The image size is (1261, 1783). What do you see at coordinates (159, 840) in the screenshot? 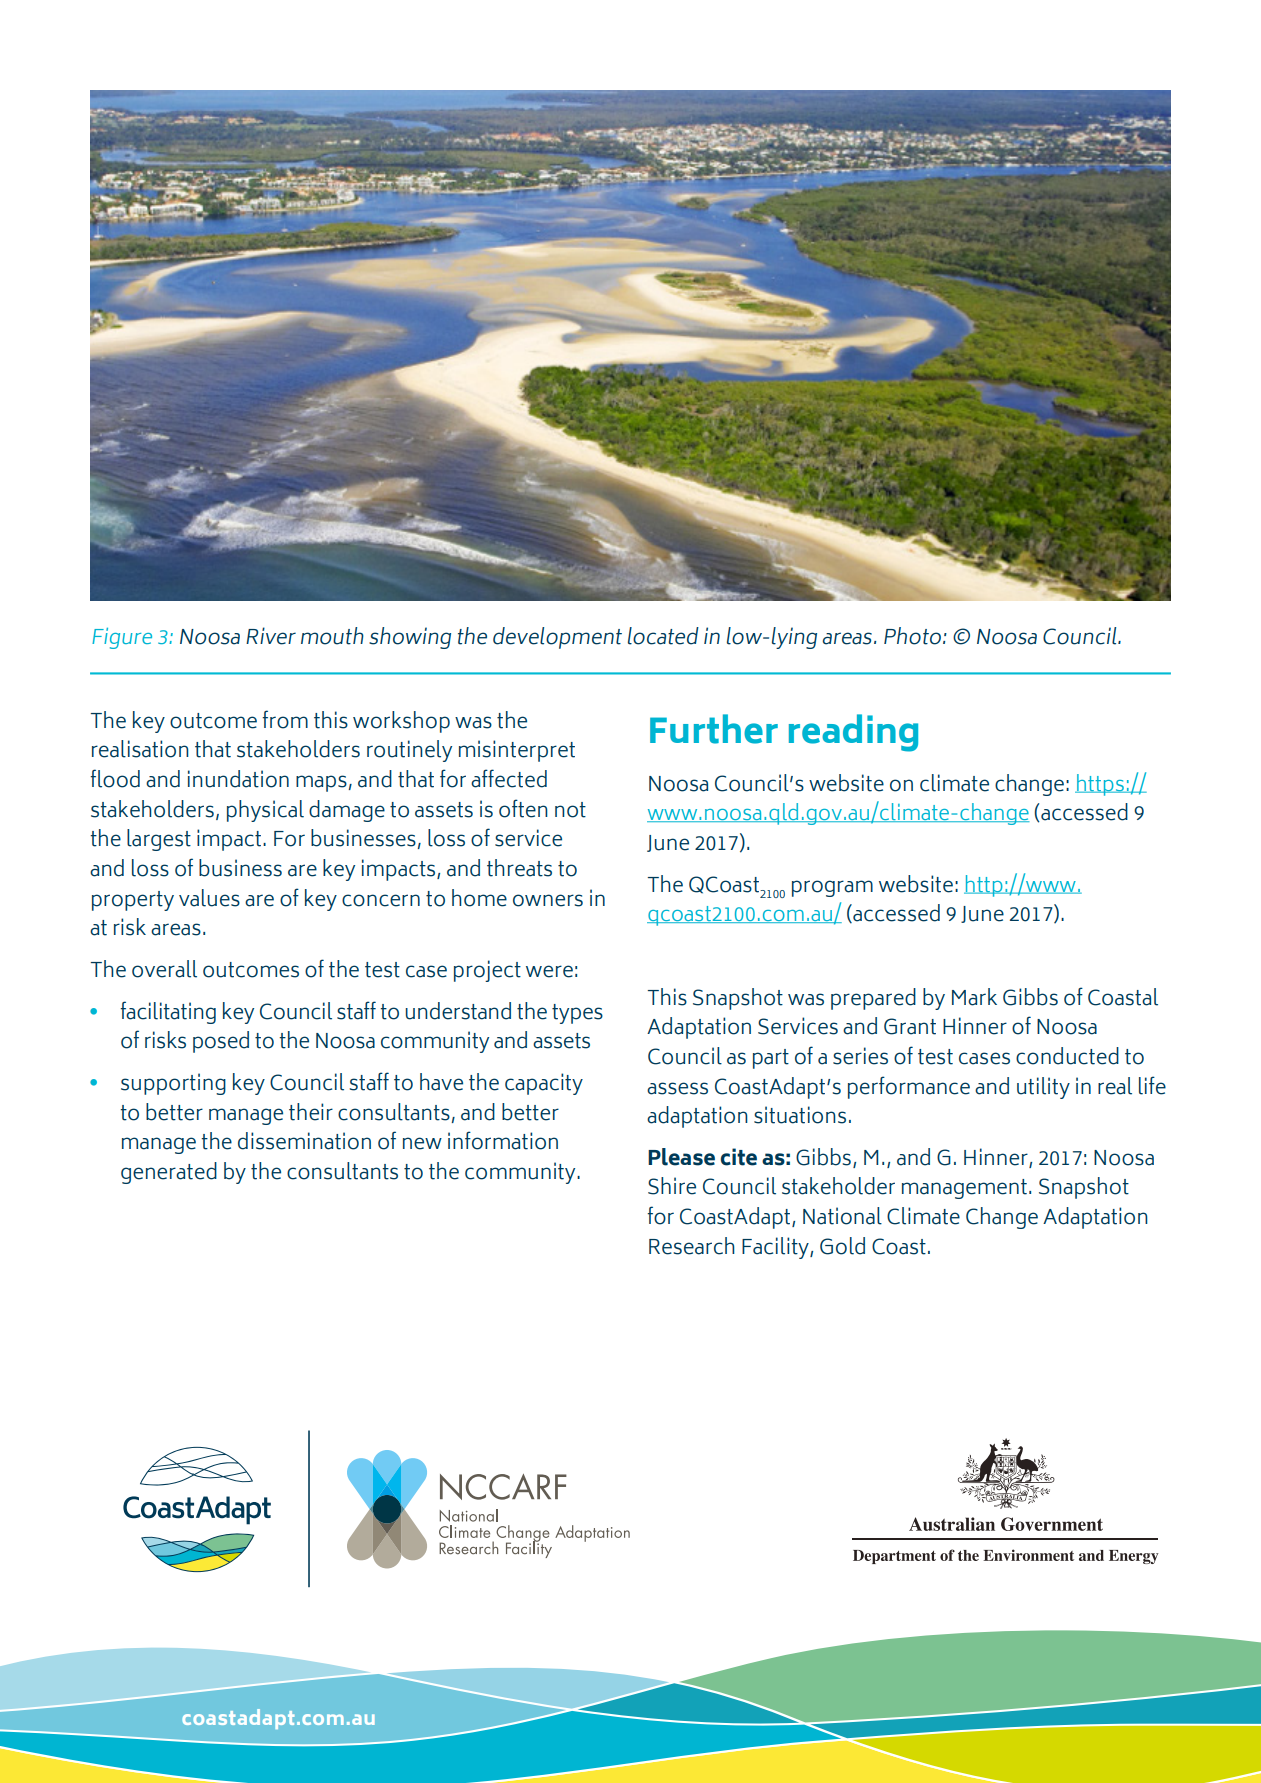
I see `largest` at bounding box center [159, 840].
